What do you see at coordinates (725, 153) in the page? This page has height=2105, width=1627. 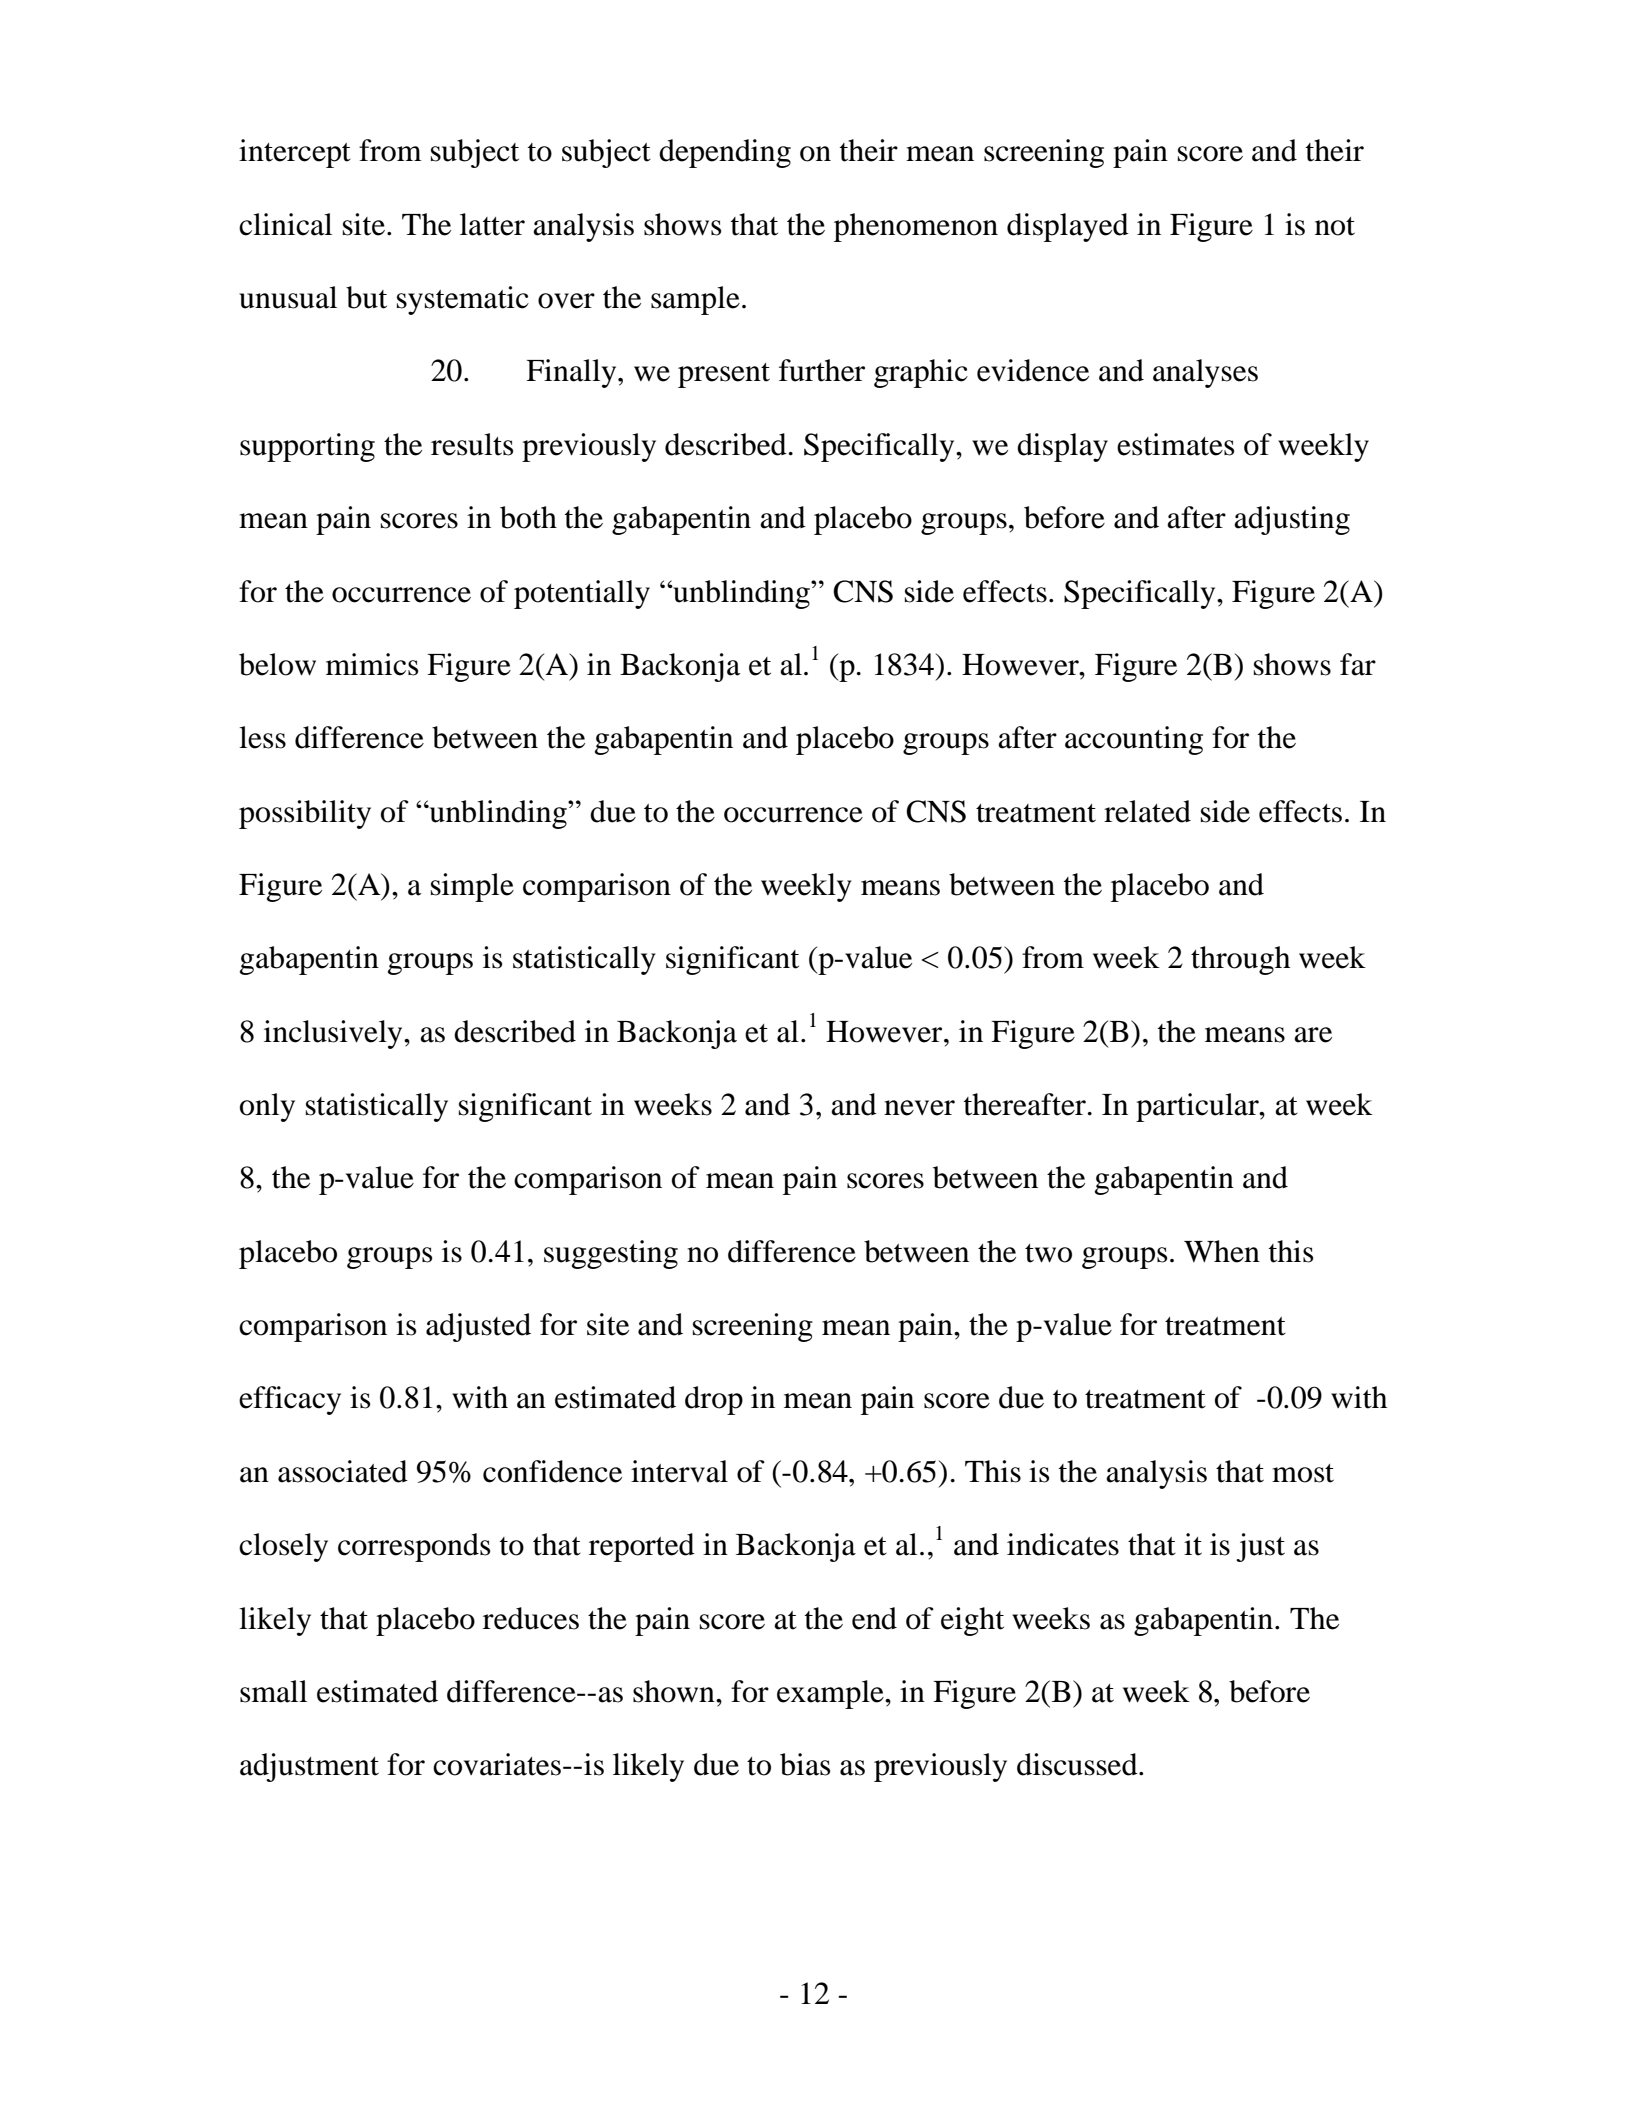 I see `depending` at bounding box center [725, 153].
